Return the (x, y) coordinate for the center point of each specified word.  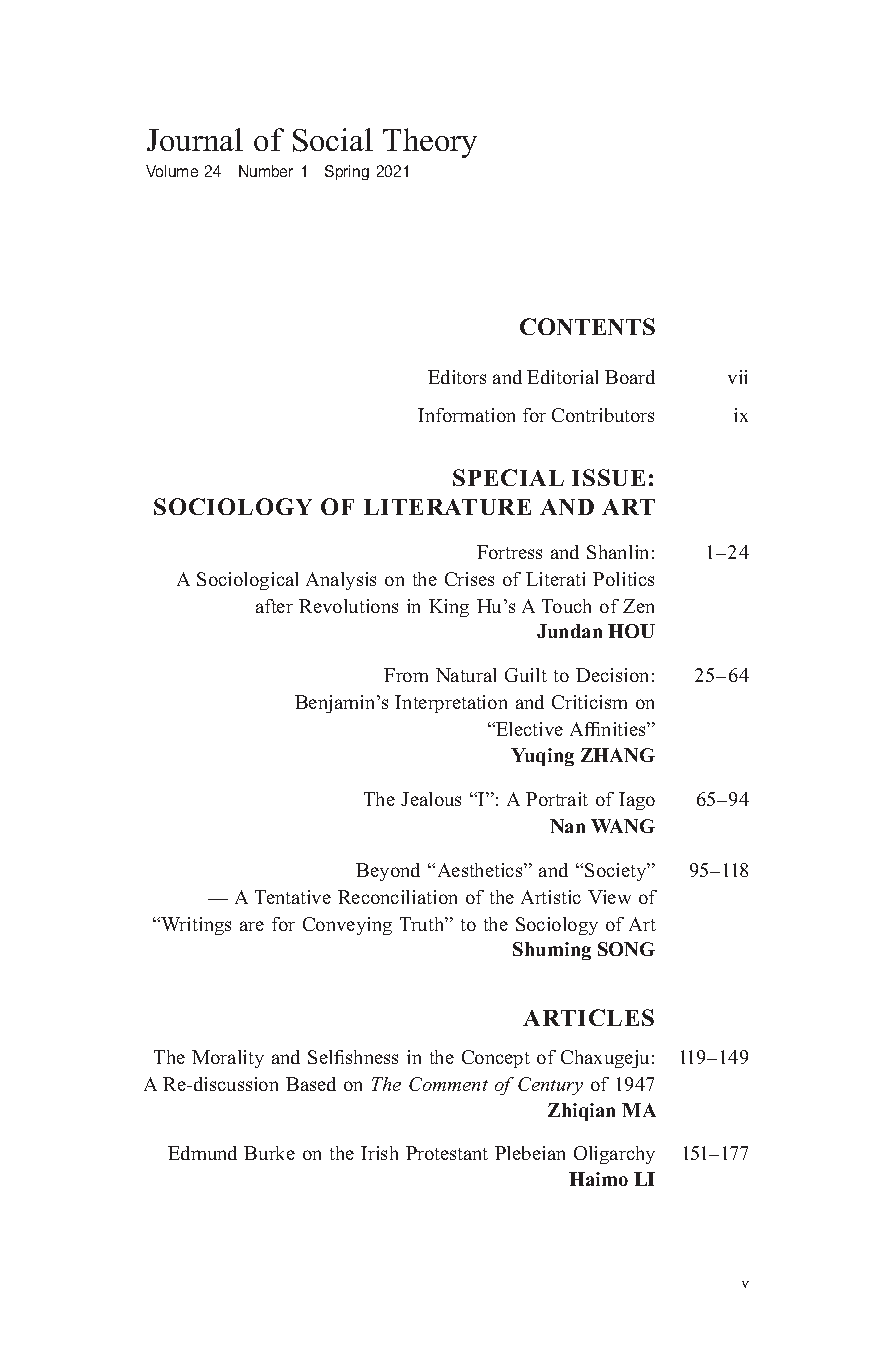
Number (266, 171)
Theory (430, 143)
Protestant (447, 1153)
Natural (466, 675)
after (274, 606)
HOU (631, 631)
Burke (269, 1153)
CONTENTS (587, 326)
